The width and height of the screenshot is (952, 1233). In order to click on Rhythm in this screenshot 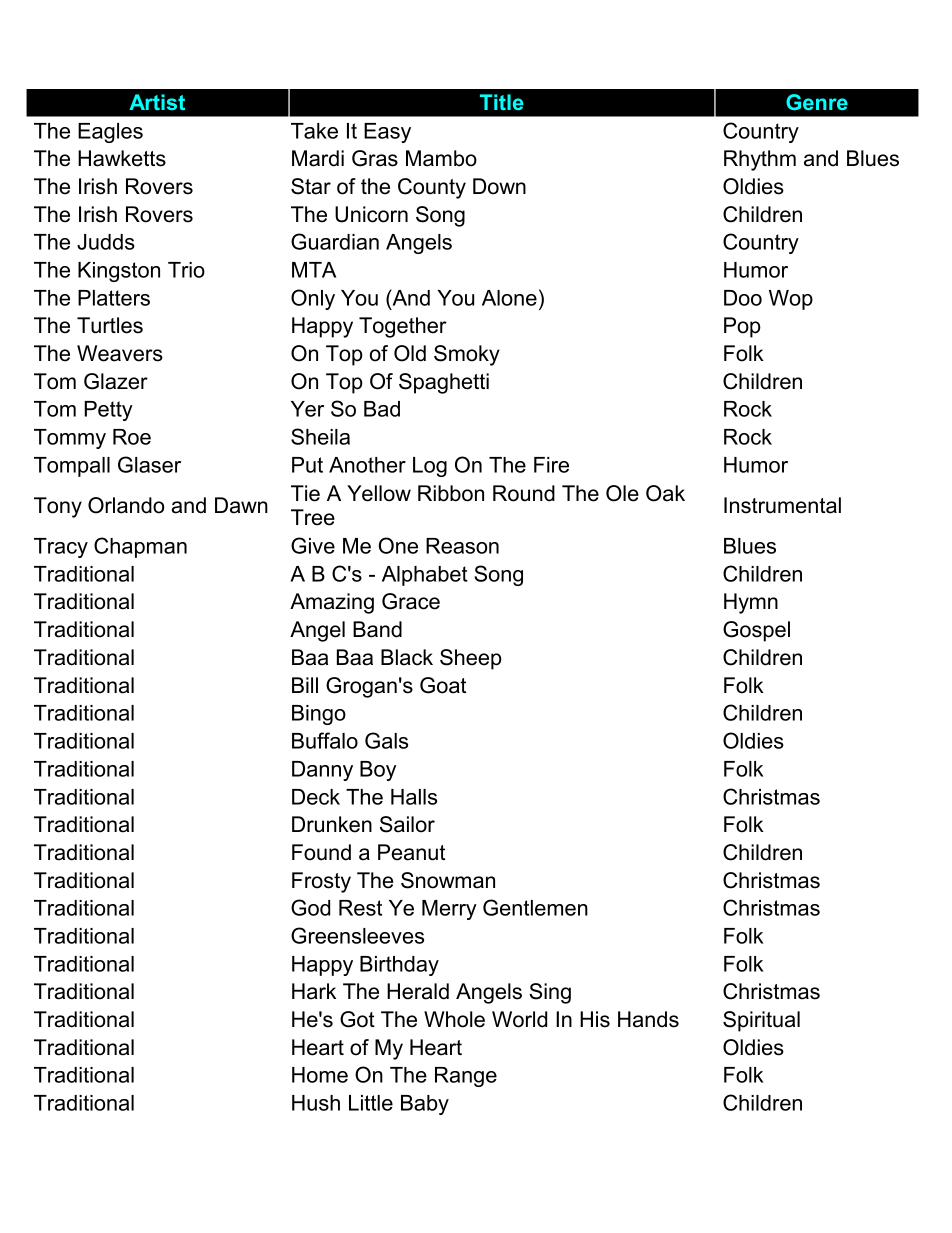, I will do `click(760, 160)`.
